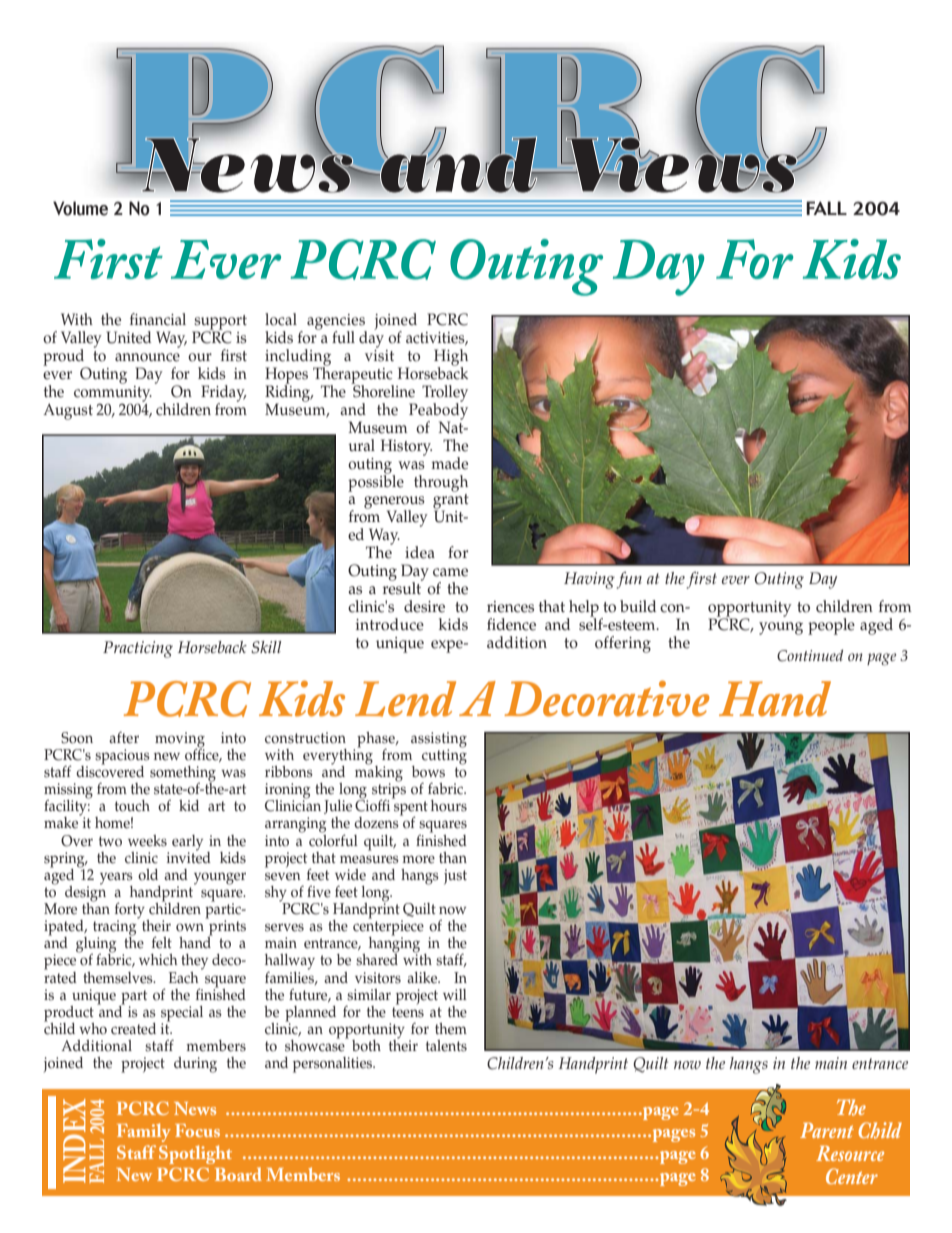 The height and width of the image is (1233, 952). What do you see at coordinates (124, 737) in the image?
I see `after` at bounding box center [124, 737].
